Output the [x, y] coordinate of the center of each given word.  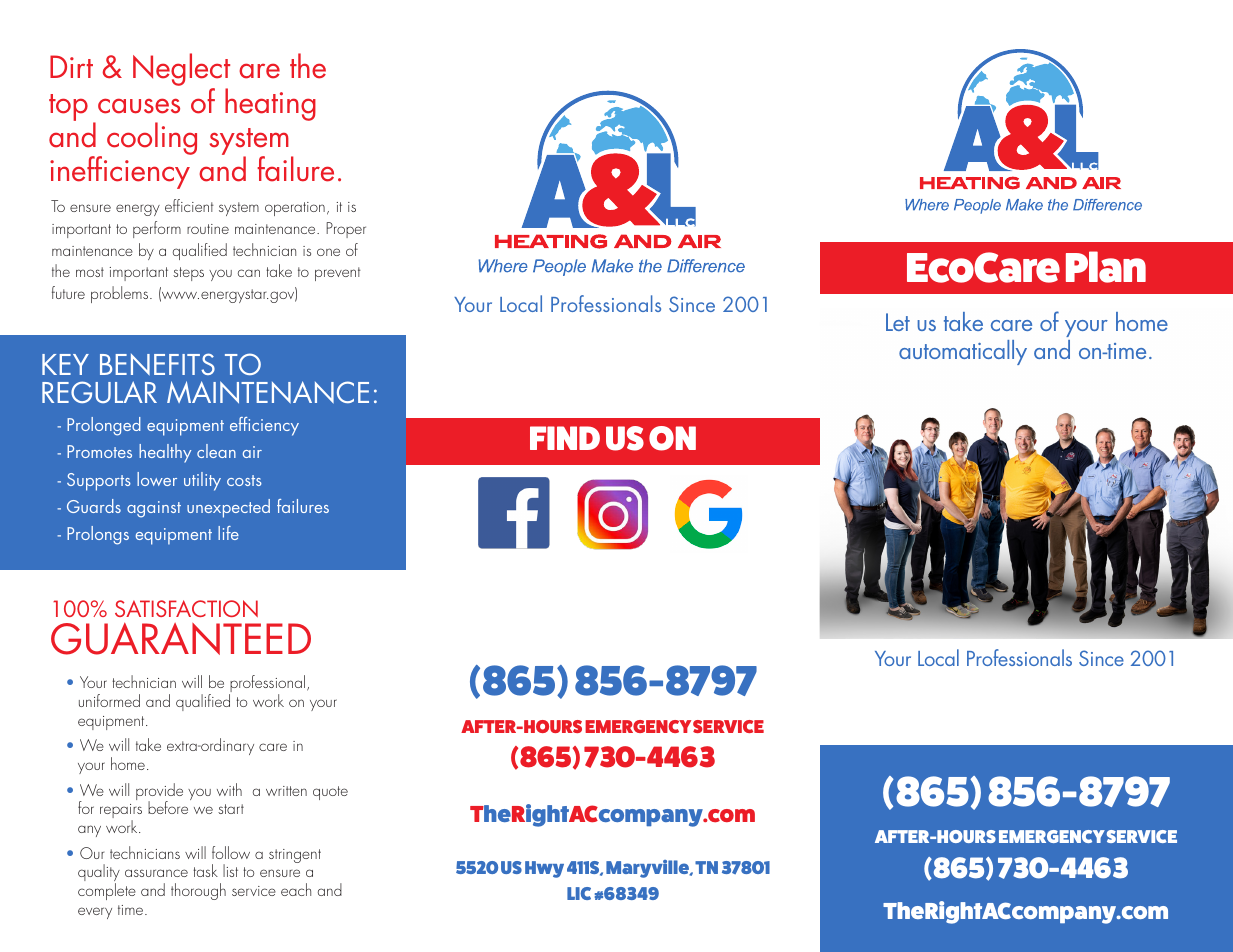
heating [270, 104]
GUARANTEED [181, 638]
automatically [963, 352]
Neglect [181, 71]
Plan [1106, 267]
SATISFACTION [186, 608]
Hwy [544, 869]
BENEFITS [157, 364]
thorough [198, 891]
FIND [565, 438]
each [296, 889]
